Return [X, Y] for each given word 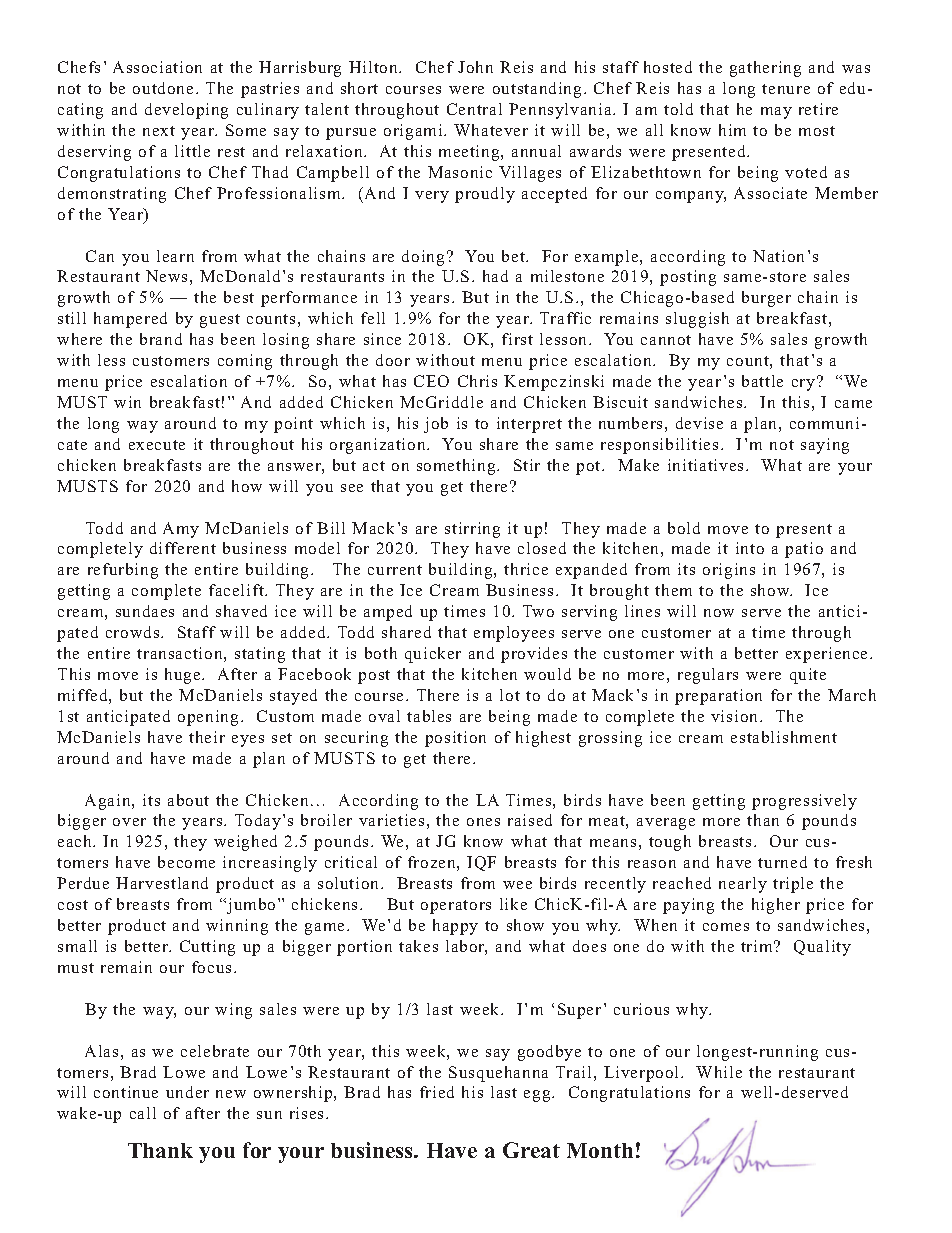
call [143, 1113]
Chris [477, 381]
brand [161, 339]
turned [782, 862]
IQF [481, 863]
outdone [163, 88]
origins [729, 571]
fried [437, 1092]
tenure [786, 89]
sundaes [145, 611]
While [719, 1072]
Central [474, 109]
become [186, 862]
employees [514, 634]
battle [762, 381]
